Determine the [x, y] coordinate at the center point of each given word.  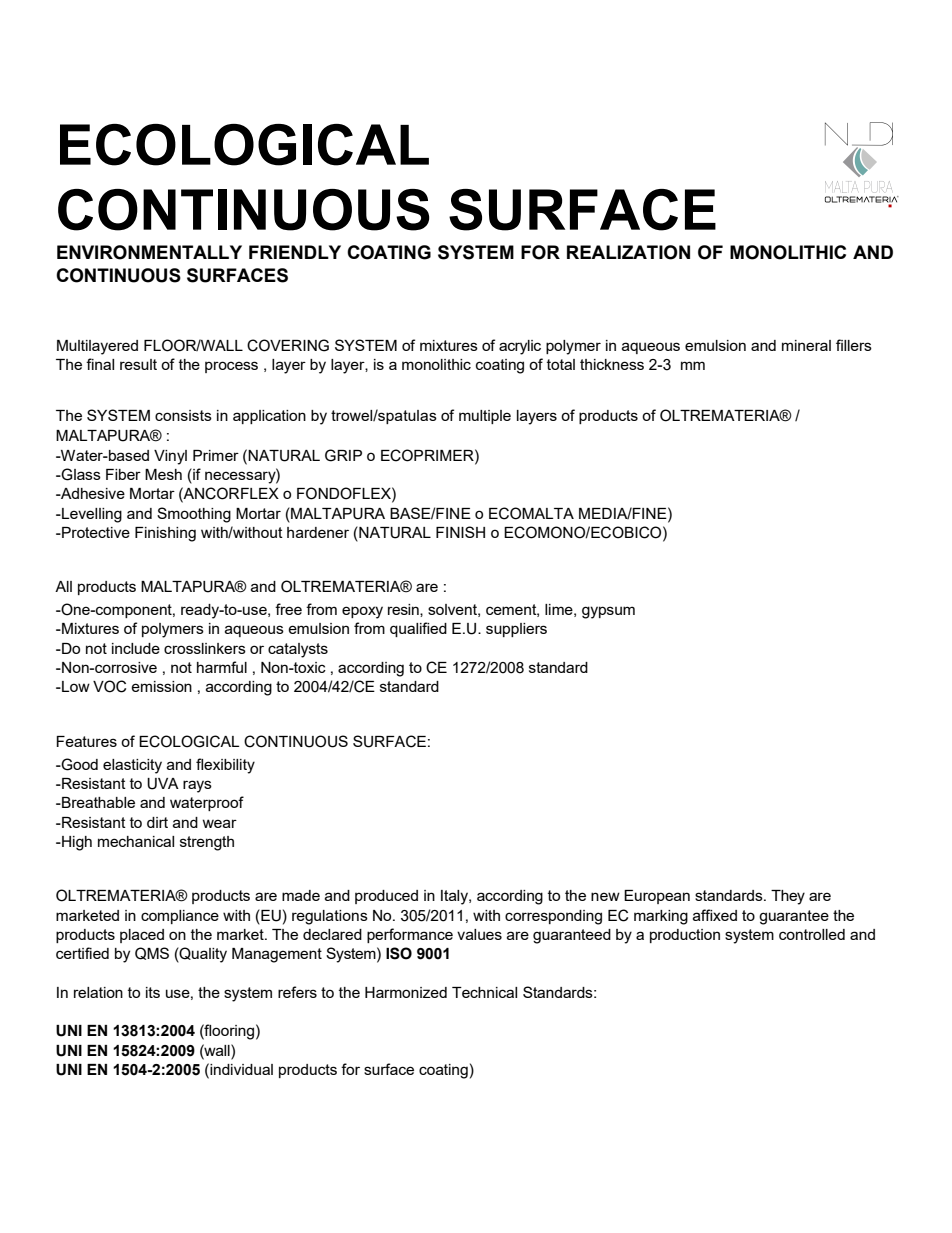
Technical [484, 992]
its [153, 992]
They [788, 897]
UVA [163, 784]
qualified [418, 629]
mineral [806, 345]
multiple [485, 417]
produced [386, 897]
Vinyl [170, 457]
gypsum [608, 612]
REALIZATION [628, 252]
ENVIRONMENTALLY [149, 252]
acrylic [520, 347]
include [136, 648]
